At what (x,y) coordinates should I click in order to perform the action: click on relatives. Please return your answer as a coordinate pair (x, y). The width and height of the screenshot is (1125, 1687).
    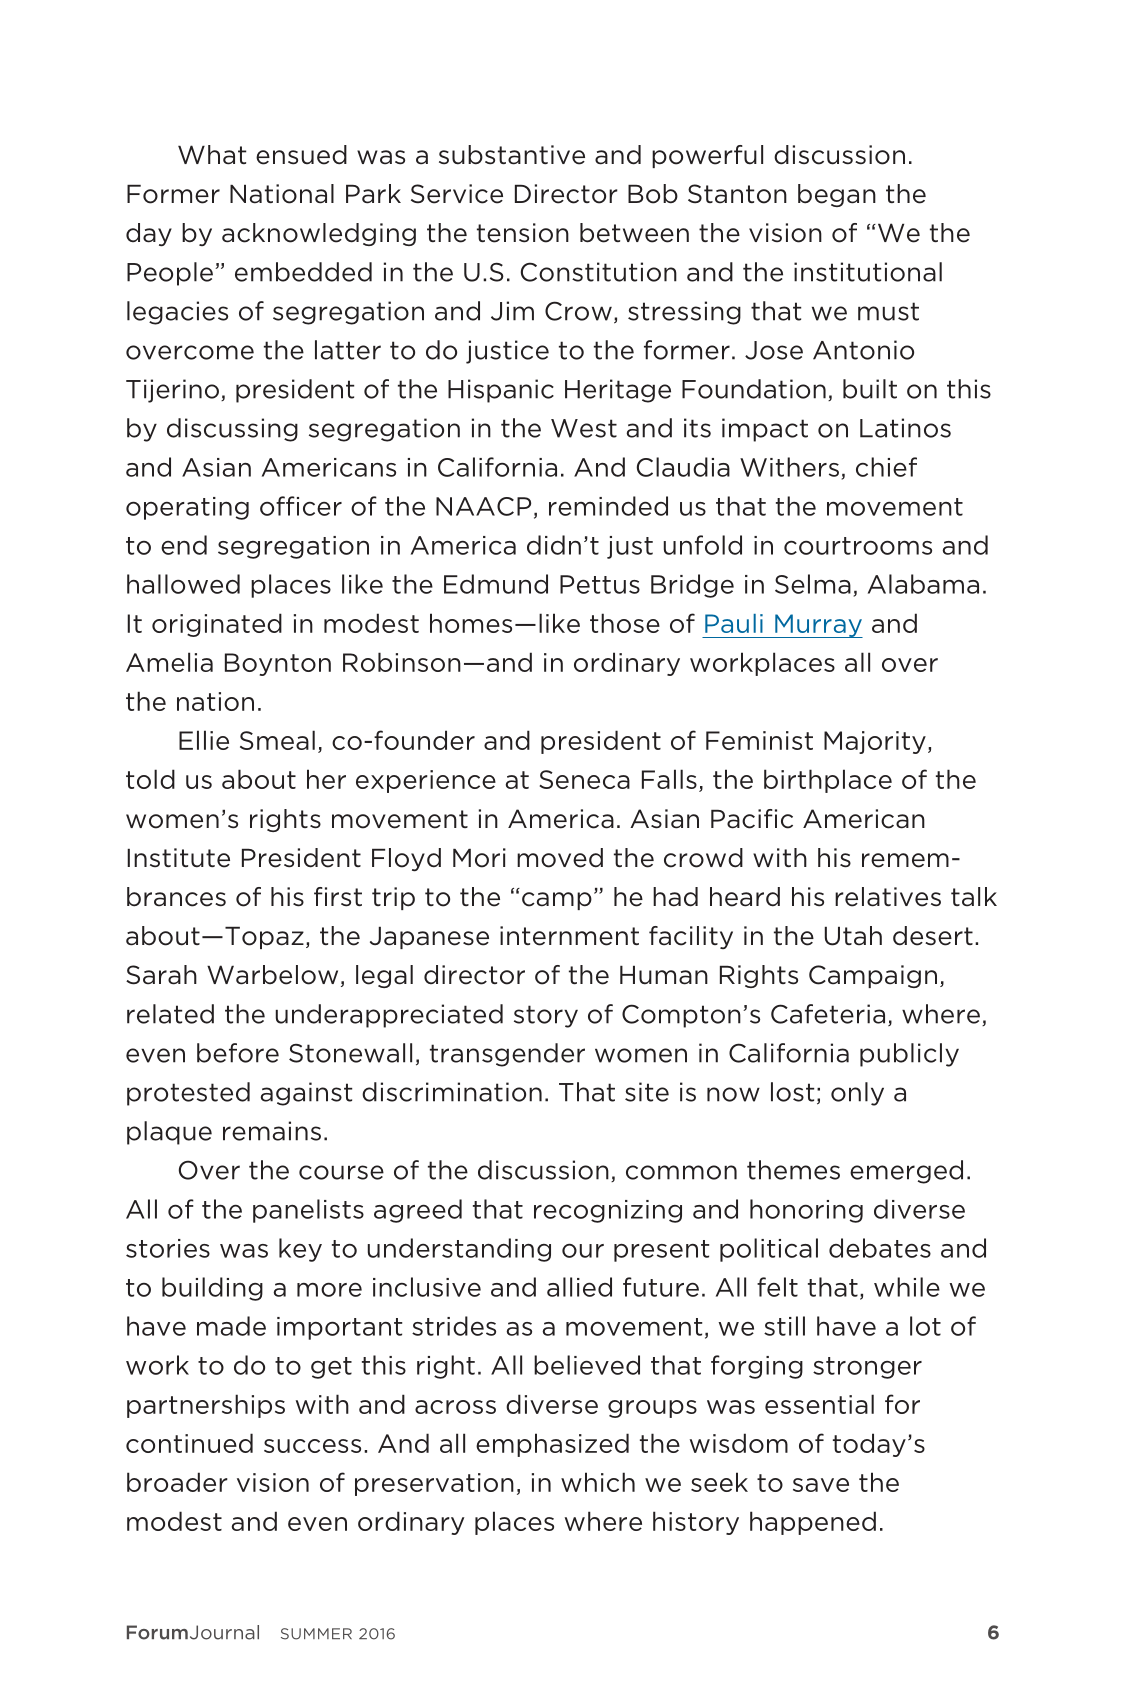
    Looking at the image, I should click on (888, 897).
